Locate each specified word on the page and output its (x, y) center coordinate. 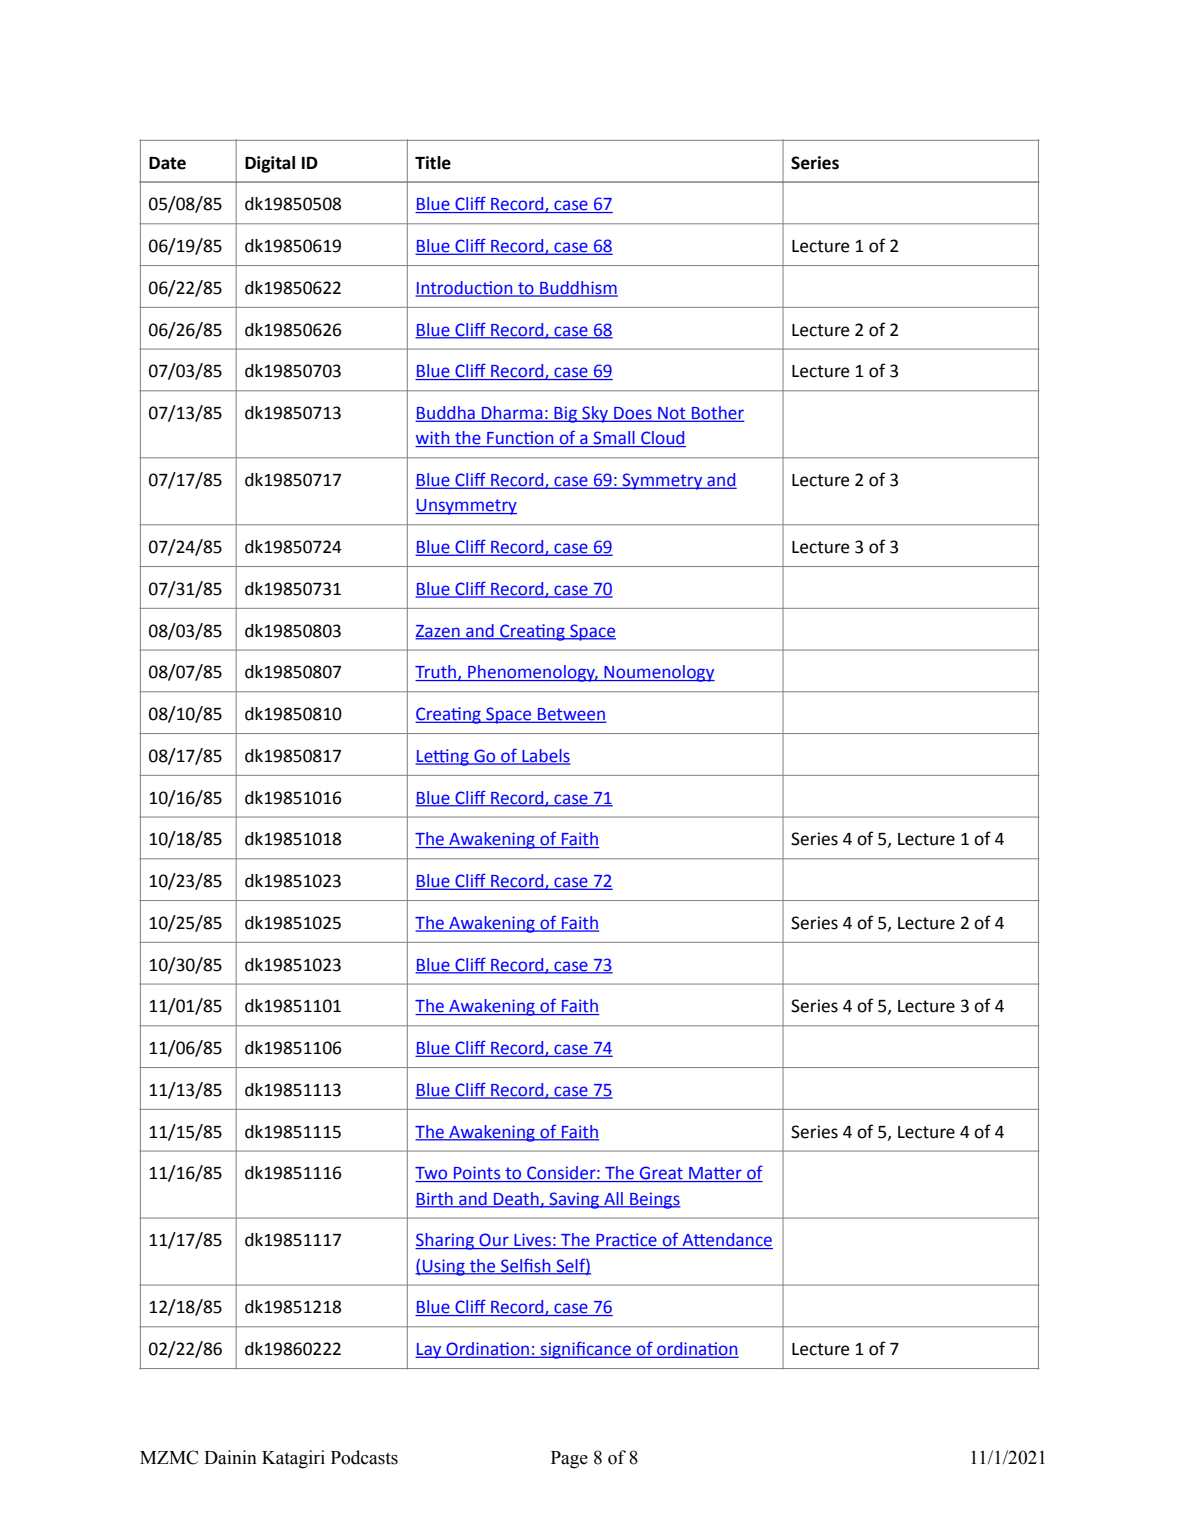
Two (432, 1174)
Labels (545, 756)
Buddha (446, 414)
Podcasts (364, 1457)
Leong (443, 757)
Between (571, 715)
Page (569, 1460)
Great (661, 1174)
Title (433, 163)
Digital (270, 164)
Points (477, 1174)
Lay (429, 1351)
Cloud (662, 439)
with (433, 439)
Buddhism (578, 288)
